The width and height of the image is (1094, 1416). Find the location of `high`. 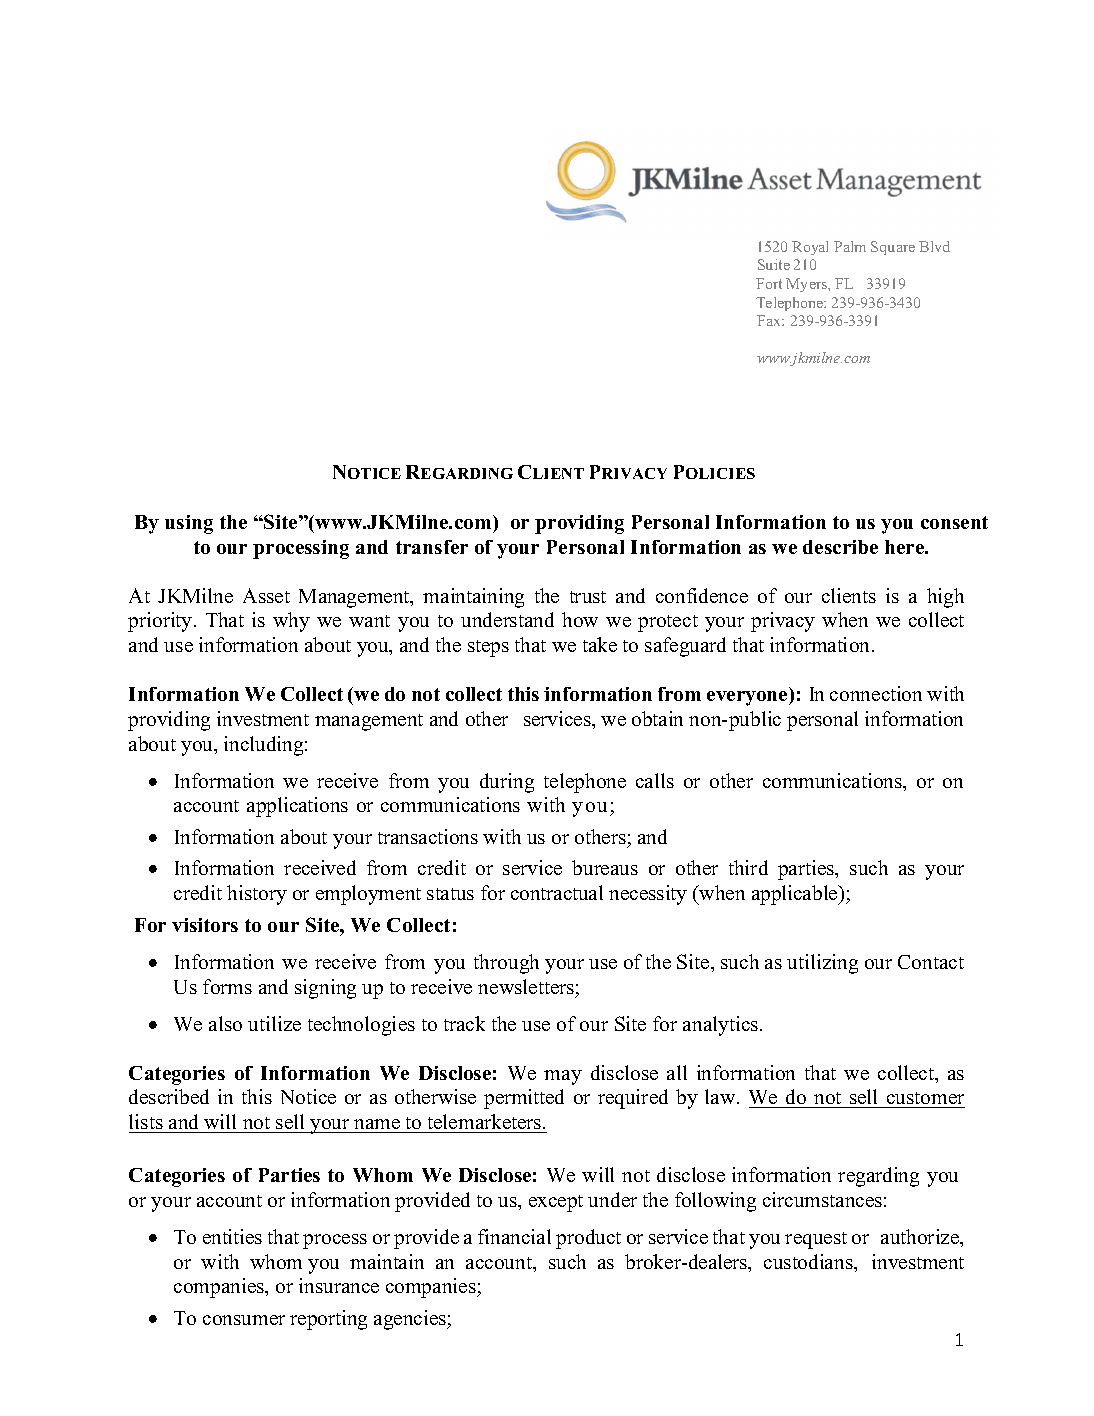

high is located at coordinates (945, 598).
